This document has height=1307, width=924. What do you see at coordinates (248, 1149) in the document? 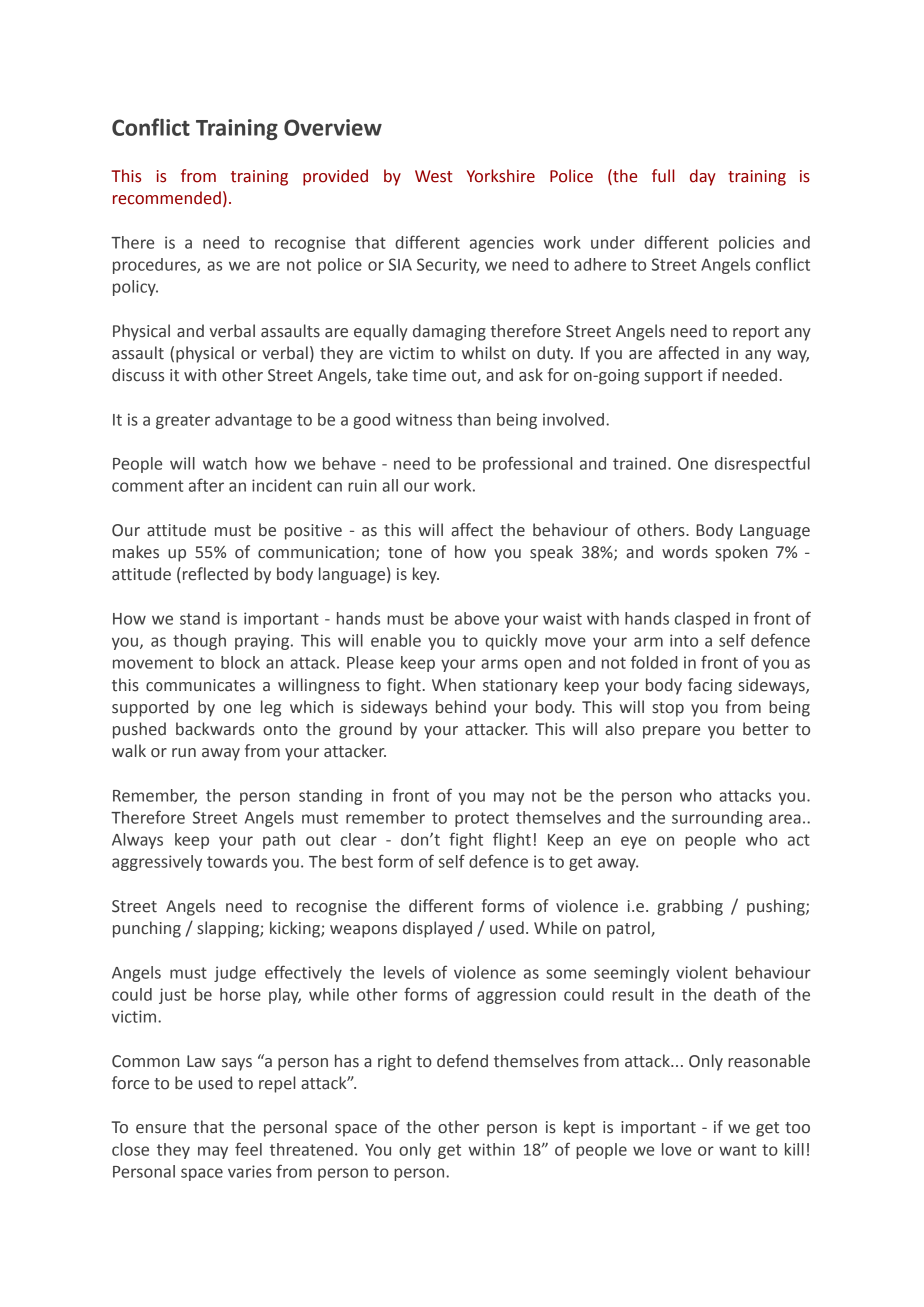
I see `feel` at bounding box center [248, 1149].
